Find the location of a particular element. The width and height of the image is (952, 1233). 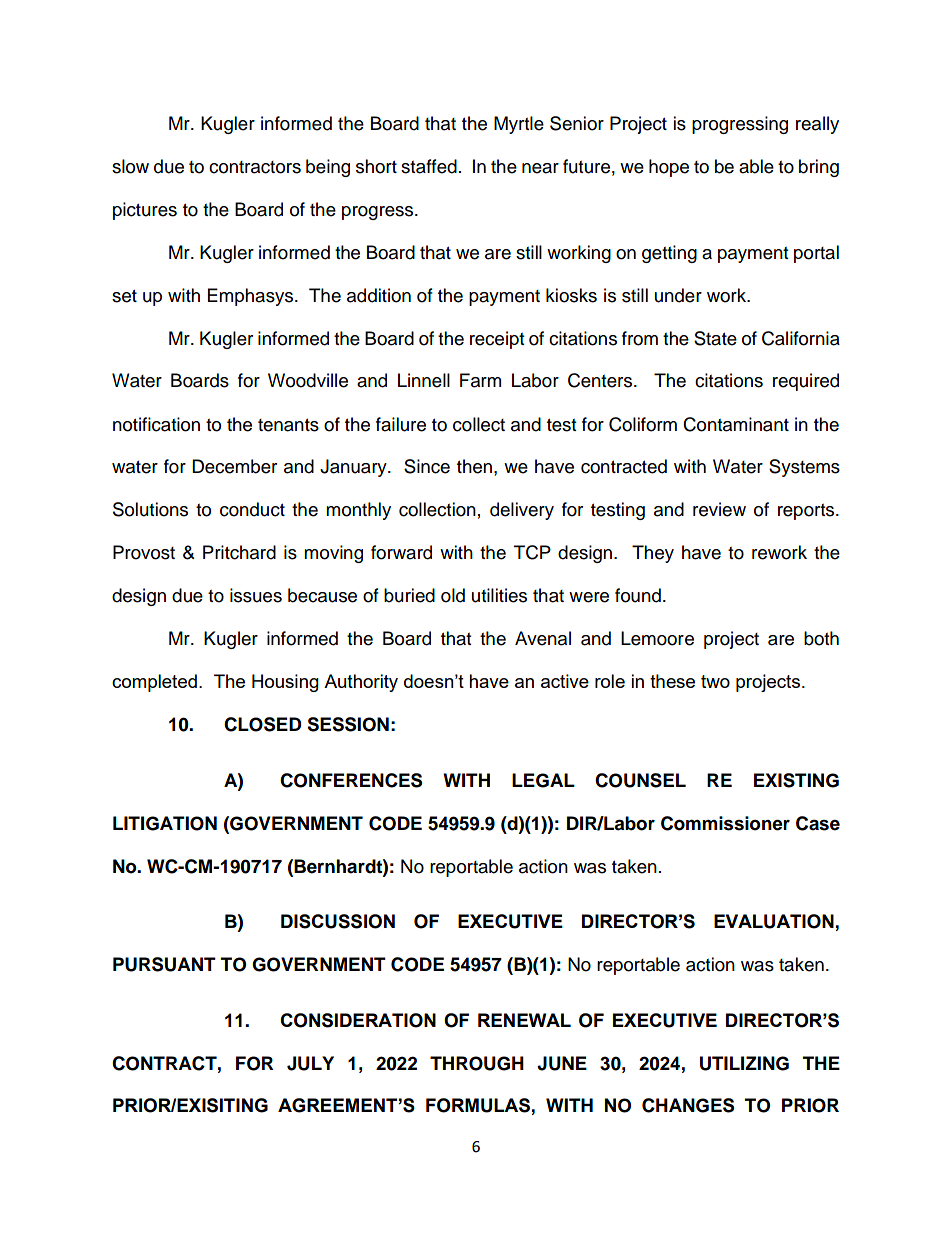

both is located at coordinates (821, 638).
